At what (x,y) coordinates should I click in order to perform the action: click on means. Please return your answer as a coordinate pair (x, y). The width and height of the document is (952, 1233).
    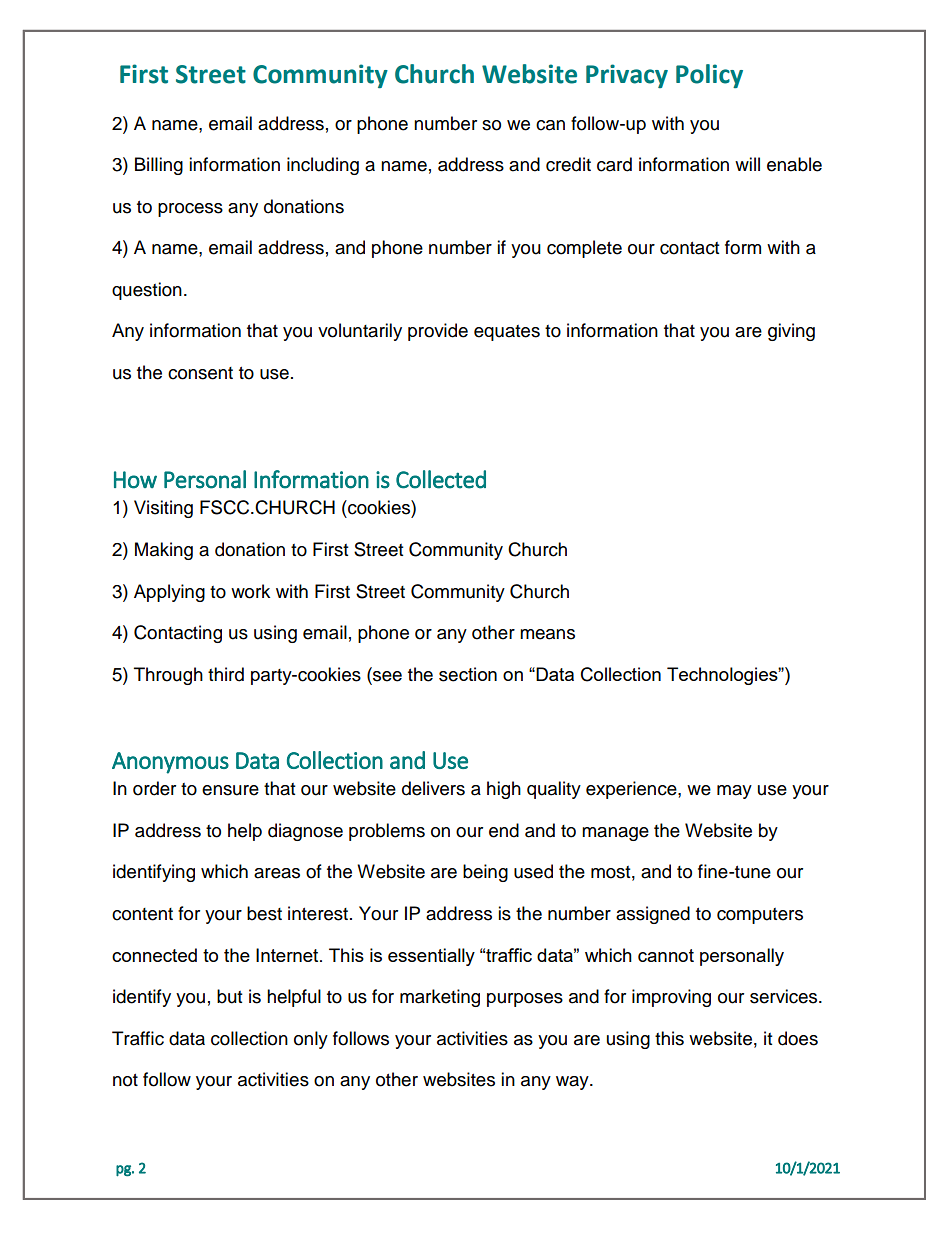
    Looking at the image, I should click on (547, 634).
